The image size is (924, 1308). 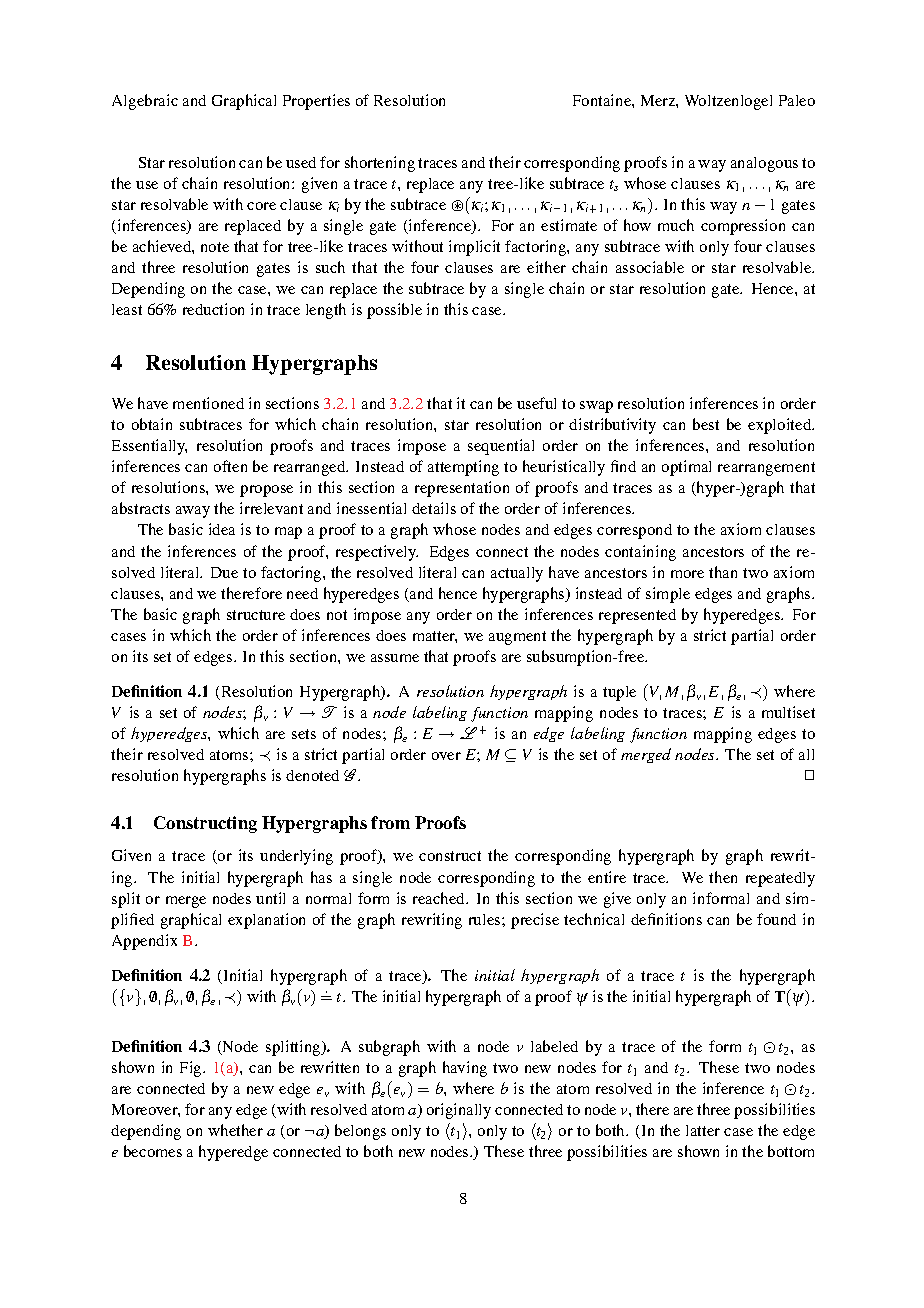 I want to click on Algebraic, so click(x=145, y=102).
